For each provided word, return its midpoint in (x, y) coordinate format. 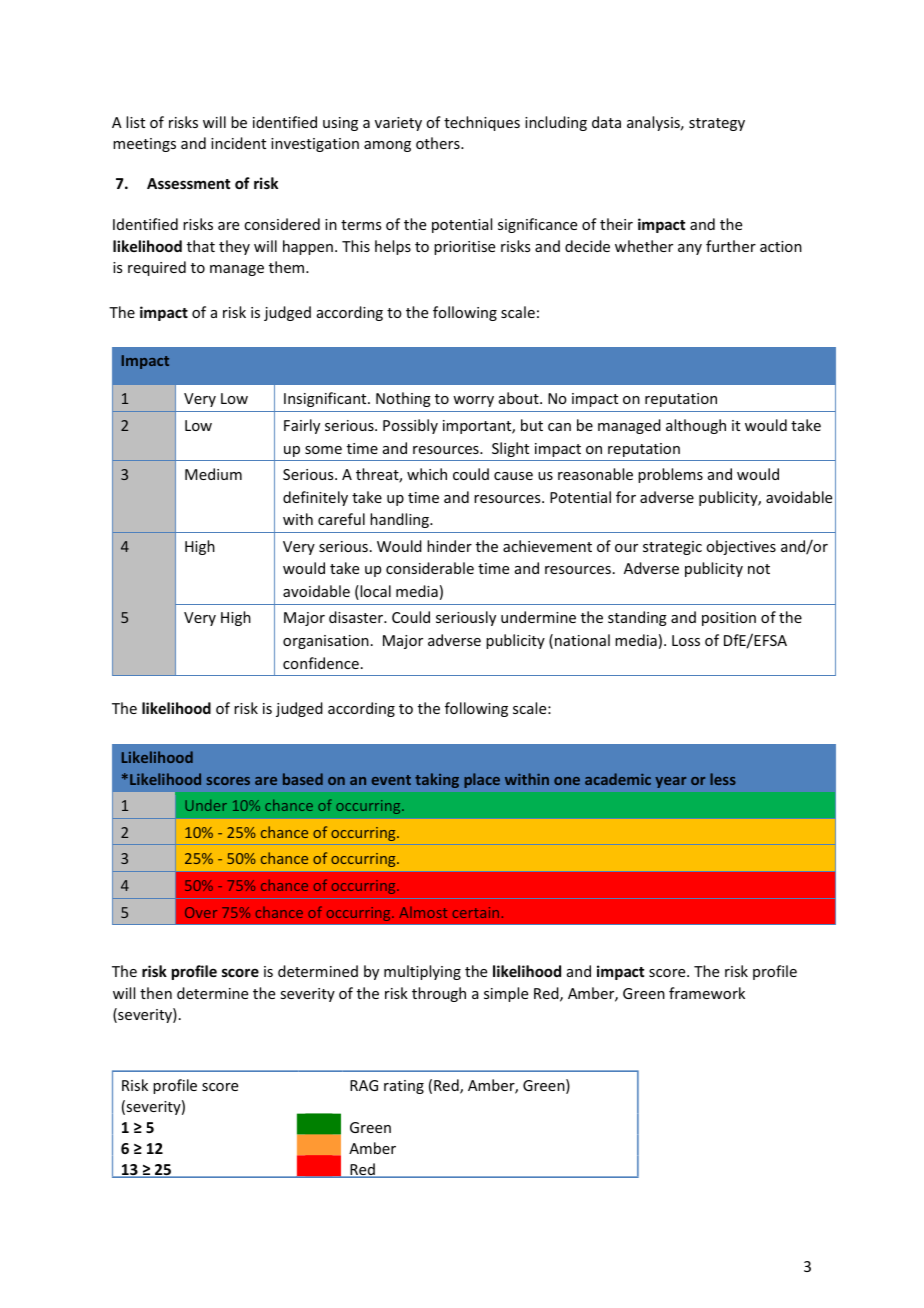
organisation (326, 642)
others (439, 143)
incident (238, 143)
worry (473, 401)
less (723, 779)
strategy (717, 124)
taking (437, 780)
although (696, 426)
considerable (430, 568)
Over (201, 912)
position (729, 619)
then (156, 993)
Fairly (302, 426)
